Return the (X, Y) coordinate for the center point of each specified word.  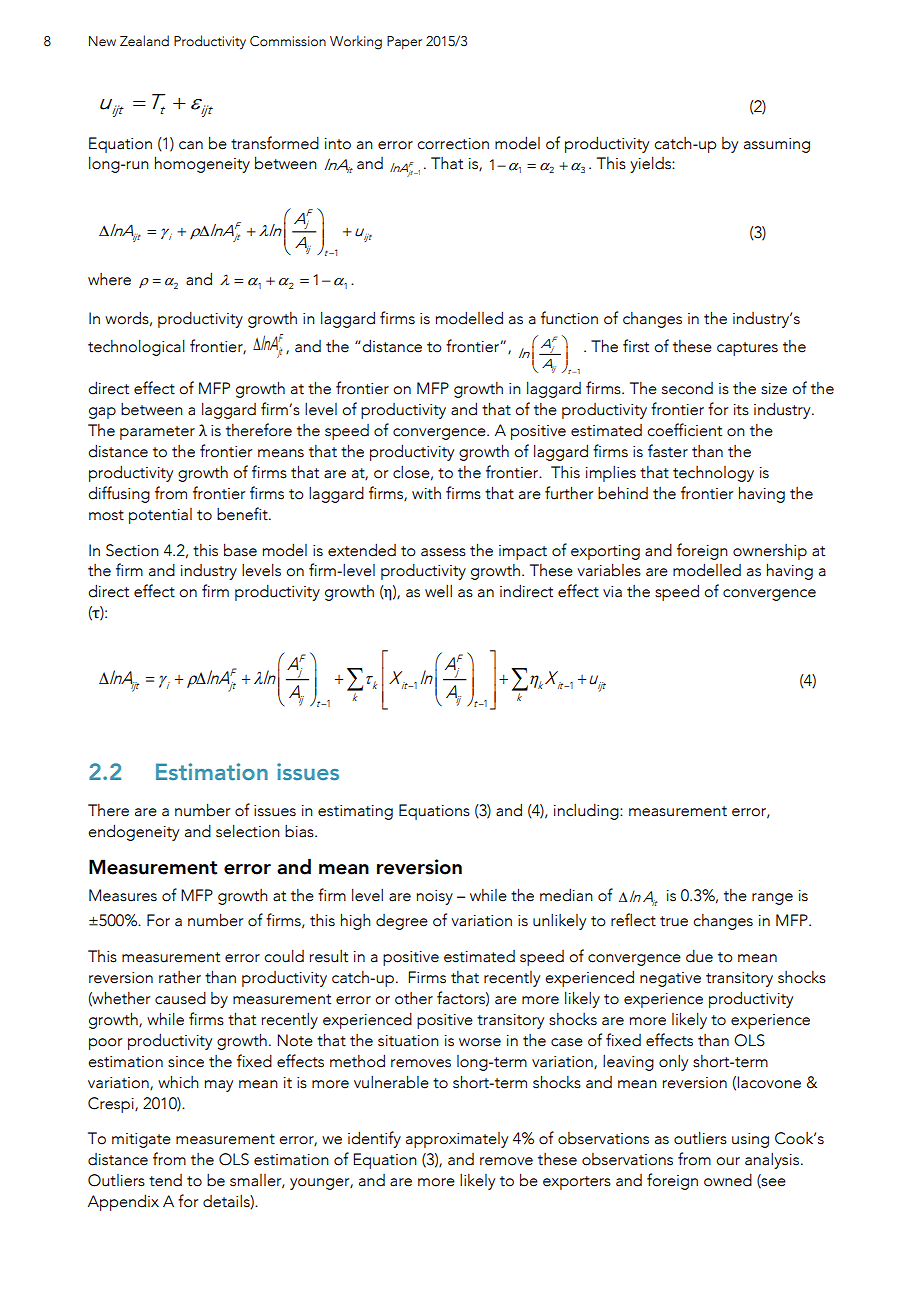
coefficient (684, 430)
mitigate (141, 1140)
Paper (404, 43)
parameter (157, 433)
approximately (457, 1140)
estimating (355, 812)
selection (248, 831)
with (426, 493)
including (587, 812)
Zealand (144, 41)
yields (651, 164)
